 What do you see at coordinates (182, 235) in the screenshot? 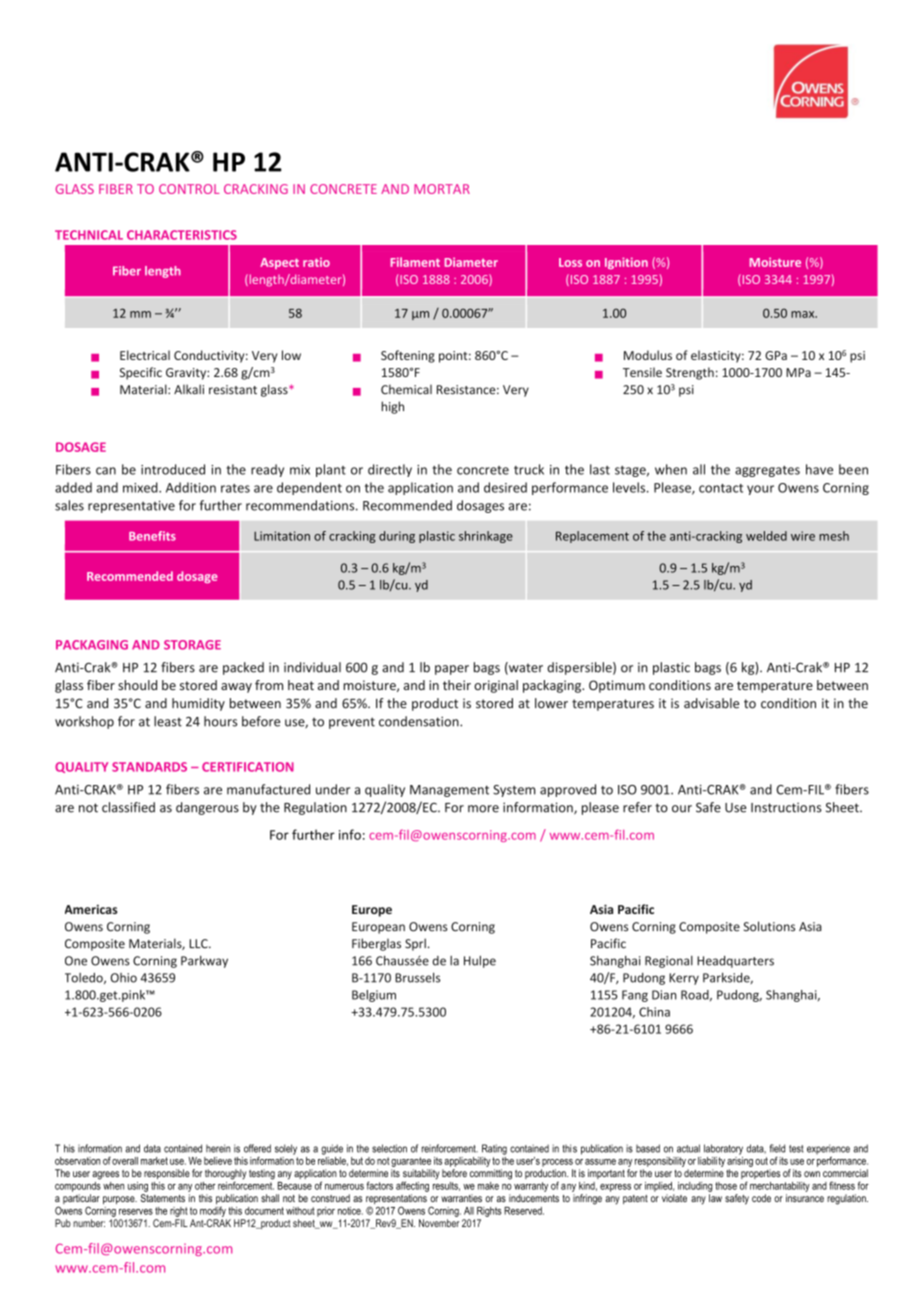
I see `CHARACTERISTICS` at bounding box center [182, 235].
